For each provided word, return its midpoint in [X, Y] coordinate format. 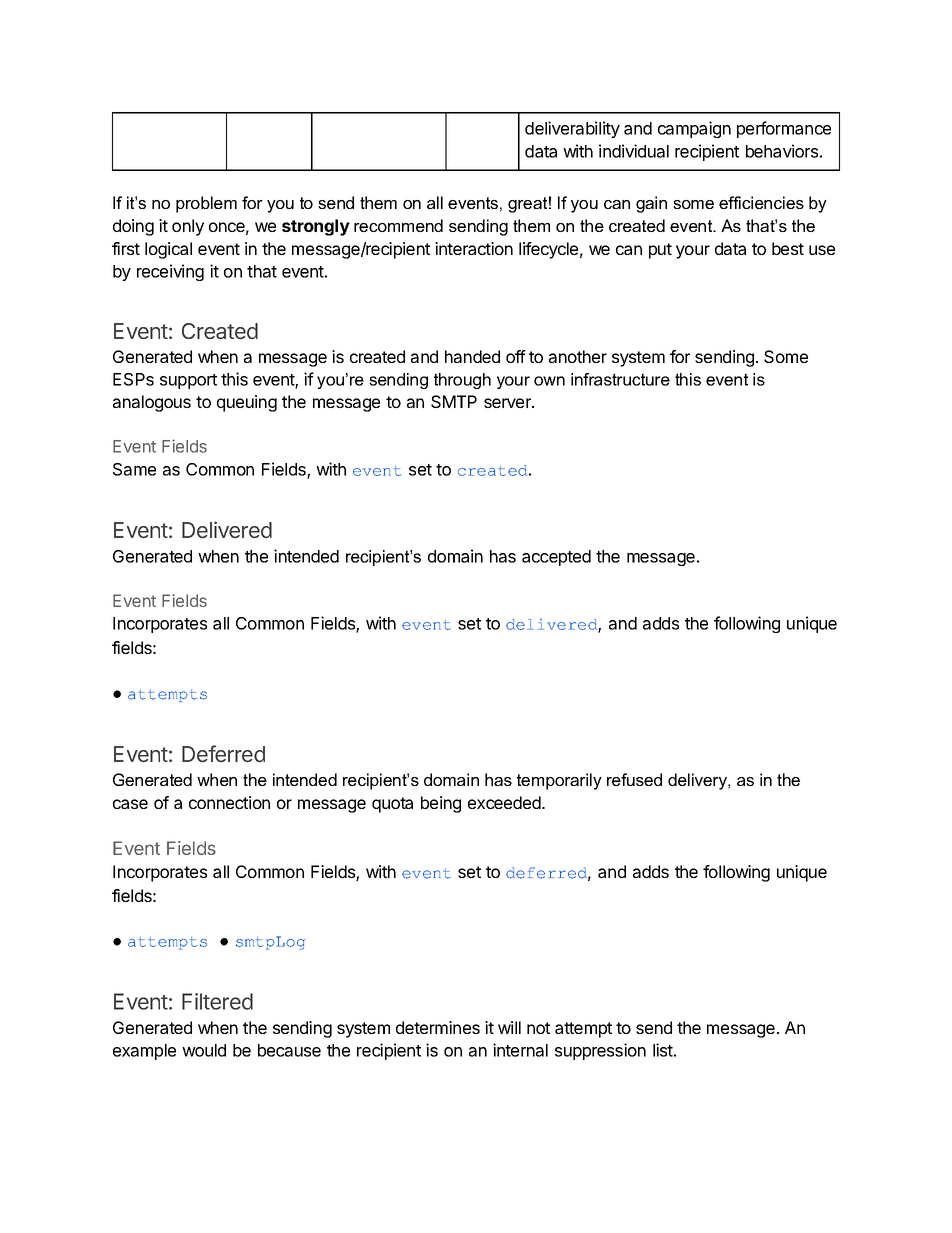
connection [229, 802]
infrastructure [620, 379]
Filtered [217, 1001]
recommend [398, 225]
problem [206, 204]
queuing [247, 403]
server [508, 403]
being [441, 804]
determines [438, 1027]
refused [634, 779]
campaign [694, 129]
